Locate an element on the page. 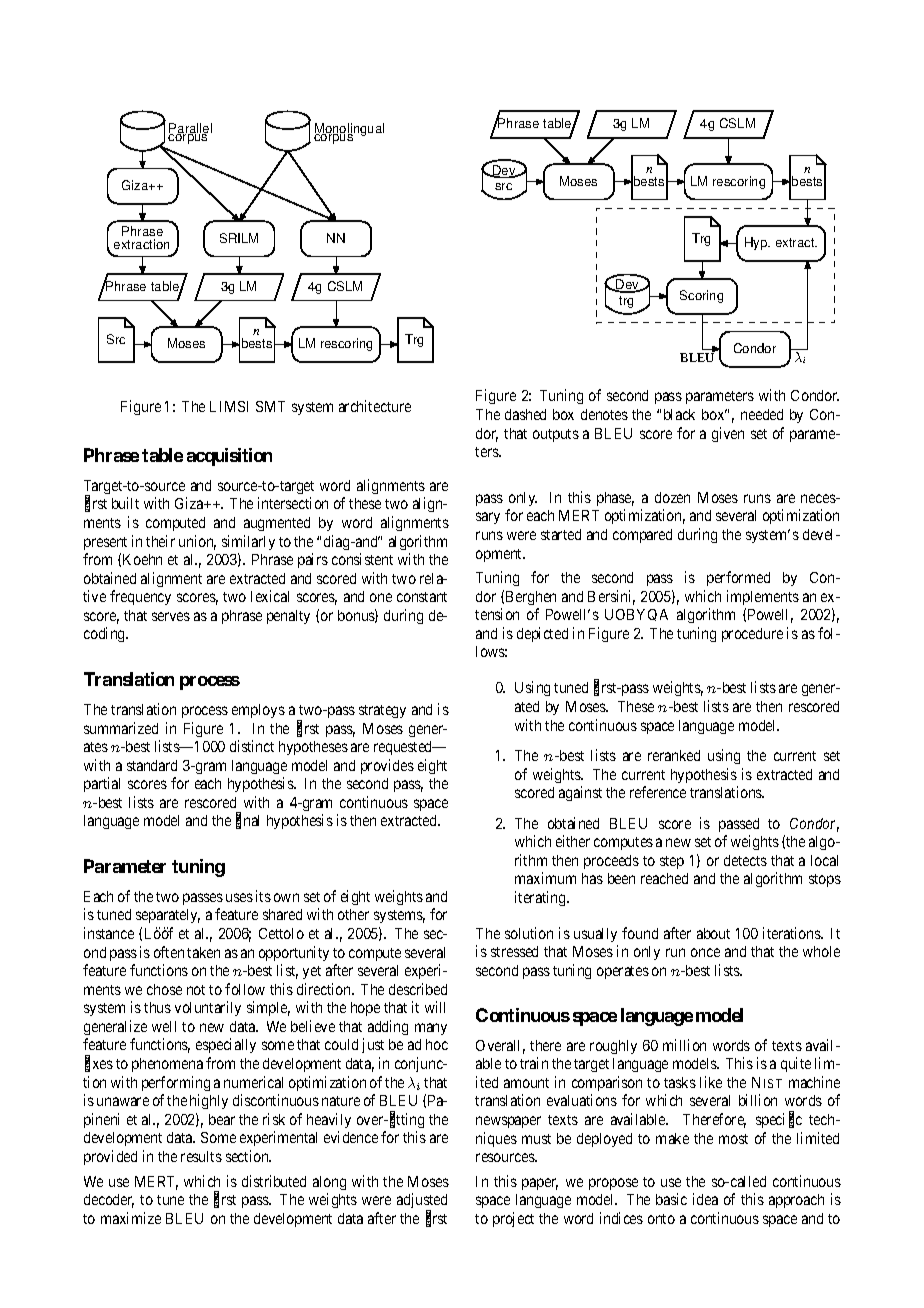 The height and width of the image is (1308, 924). results is located at coordinates (201, 1156).
